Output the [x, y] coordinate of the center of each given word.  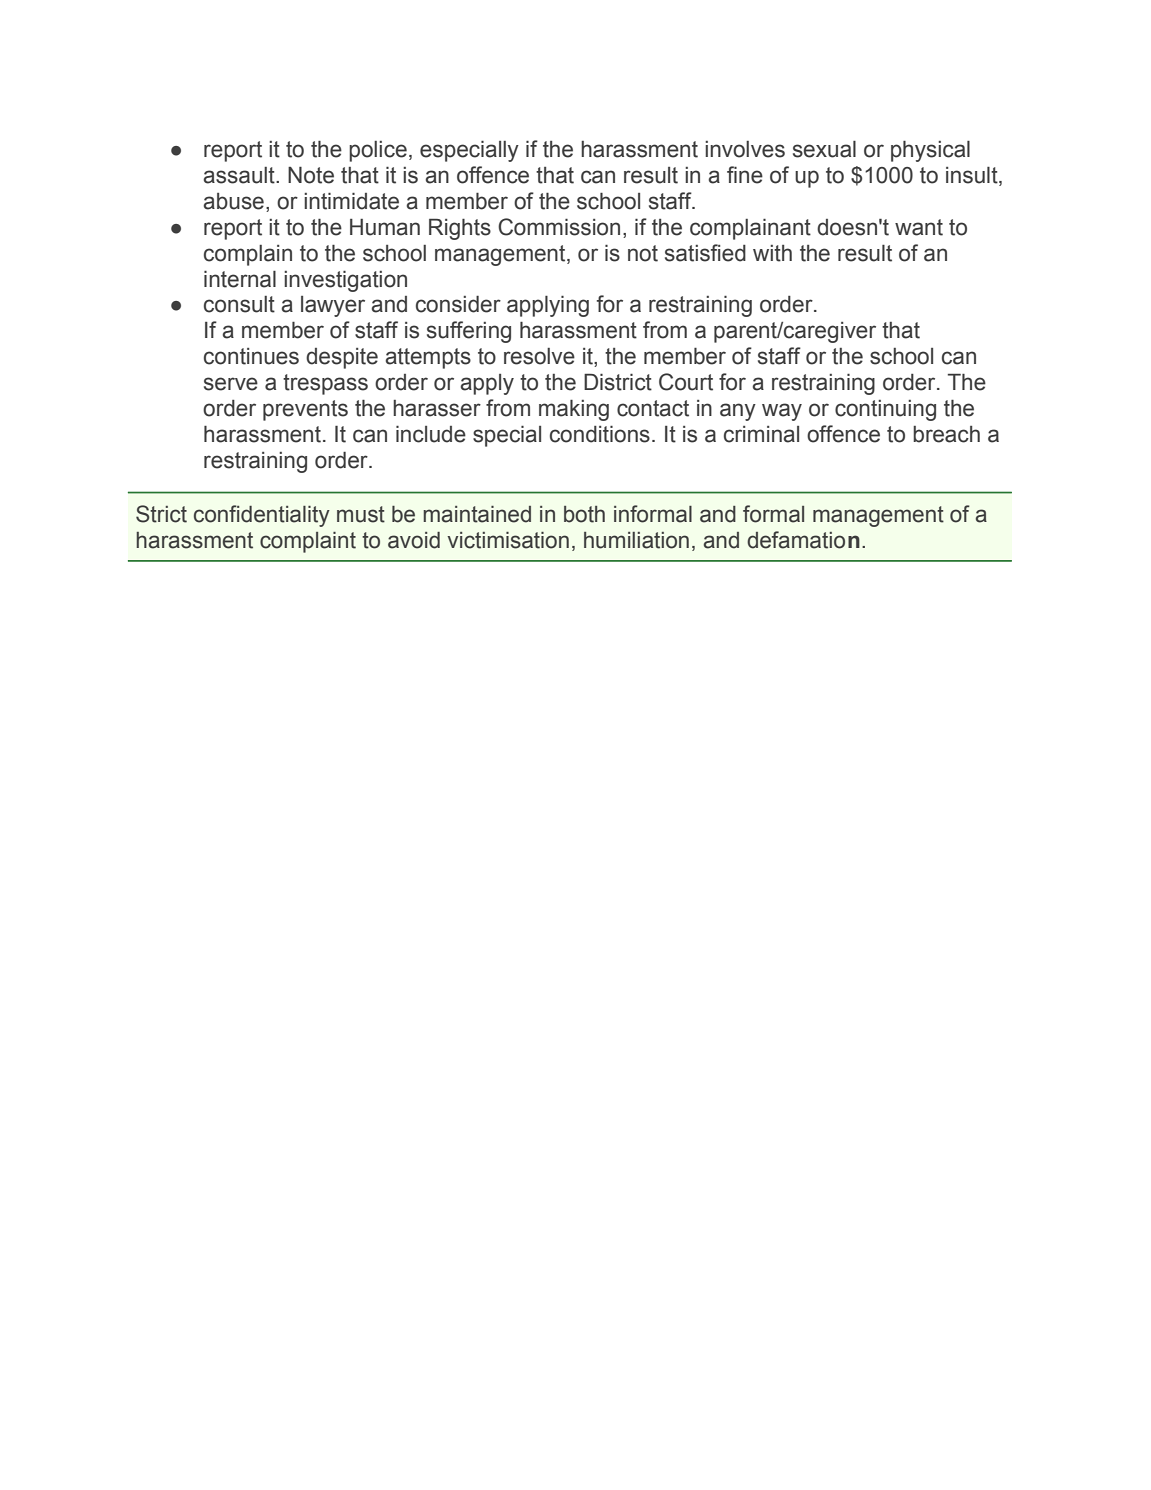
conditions [600, 434]
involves [745, 149]
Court [686, 382]
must [361, 514]
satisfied [705, 253]
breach [946, 434]
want [919, 227]
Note [311, 175]
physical [930, 151]
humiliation [636, 540]
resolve [539, 356]
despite [342, 358]
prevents [305, 410]
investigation [345, 281]
